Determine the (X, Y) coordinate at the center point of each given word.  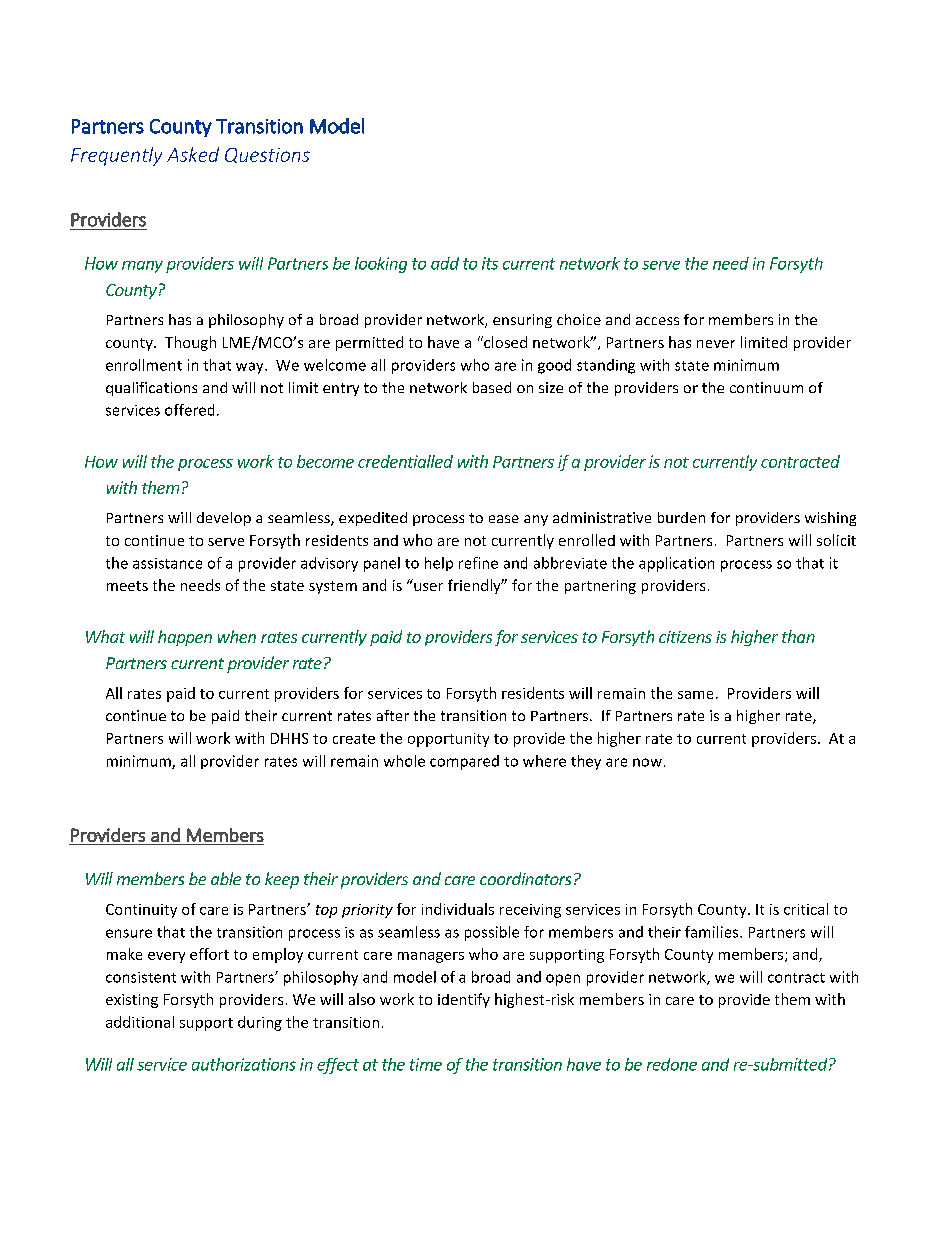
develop (224, 519)
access (657, 321)
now (647, 762)
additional (140, 1022)
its (490, 263)
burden (681, 517)
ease (504, 519)
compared (464, 762)
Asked (193, 154)
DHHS (289, 738)
